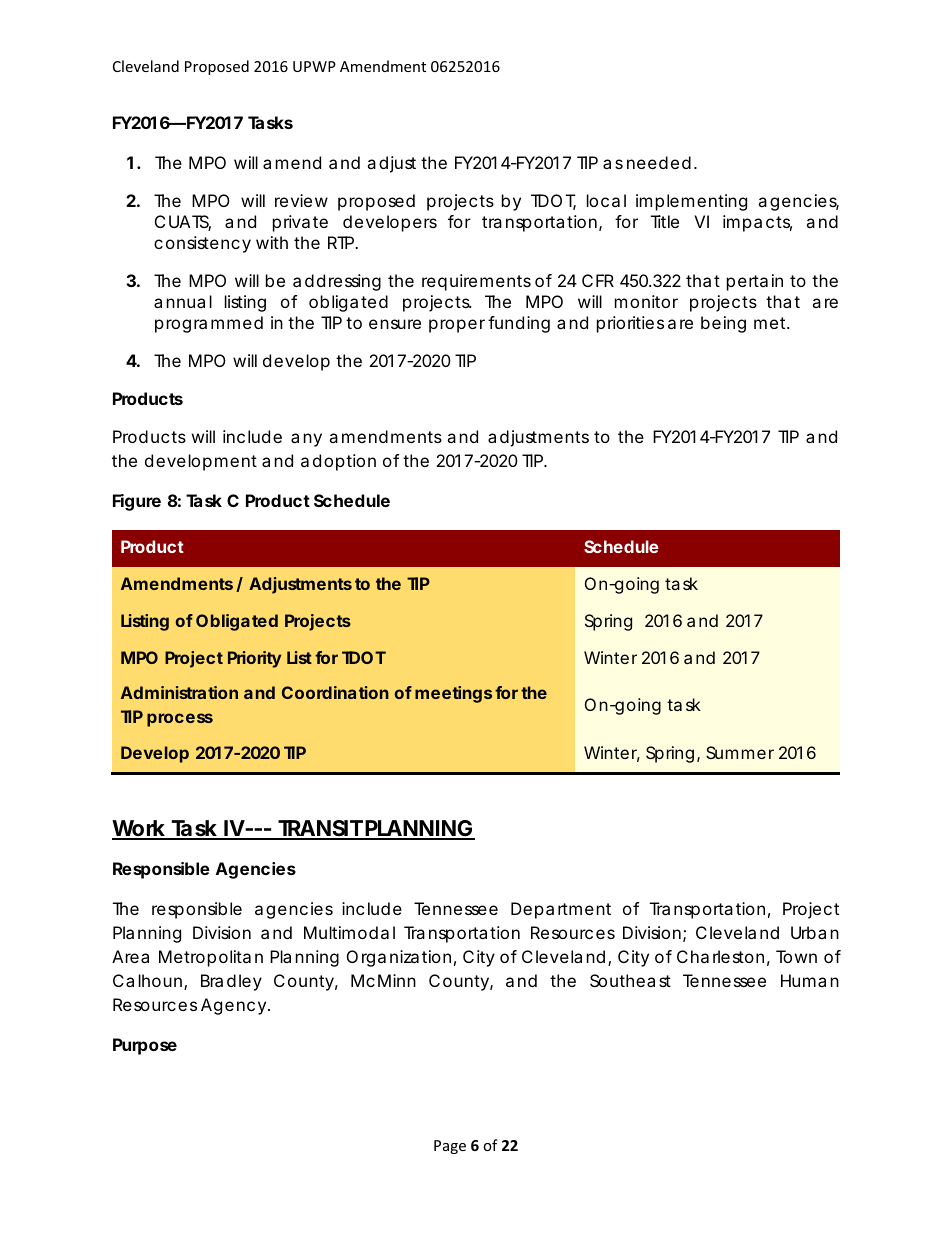 Image resolution: width=952 pixels, height=1233 pixels. What do you see at coordinates (202, 244) in the document?
I see `consistency` at bounding box center [202, 244].
